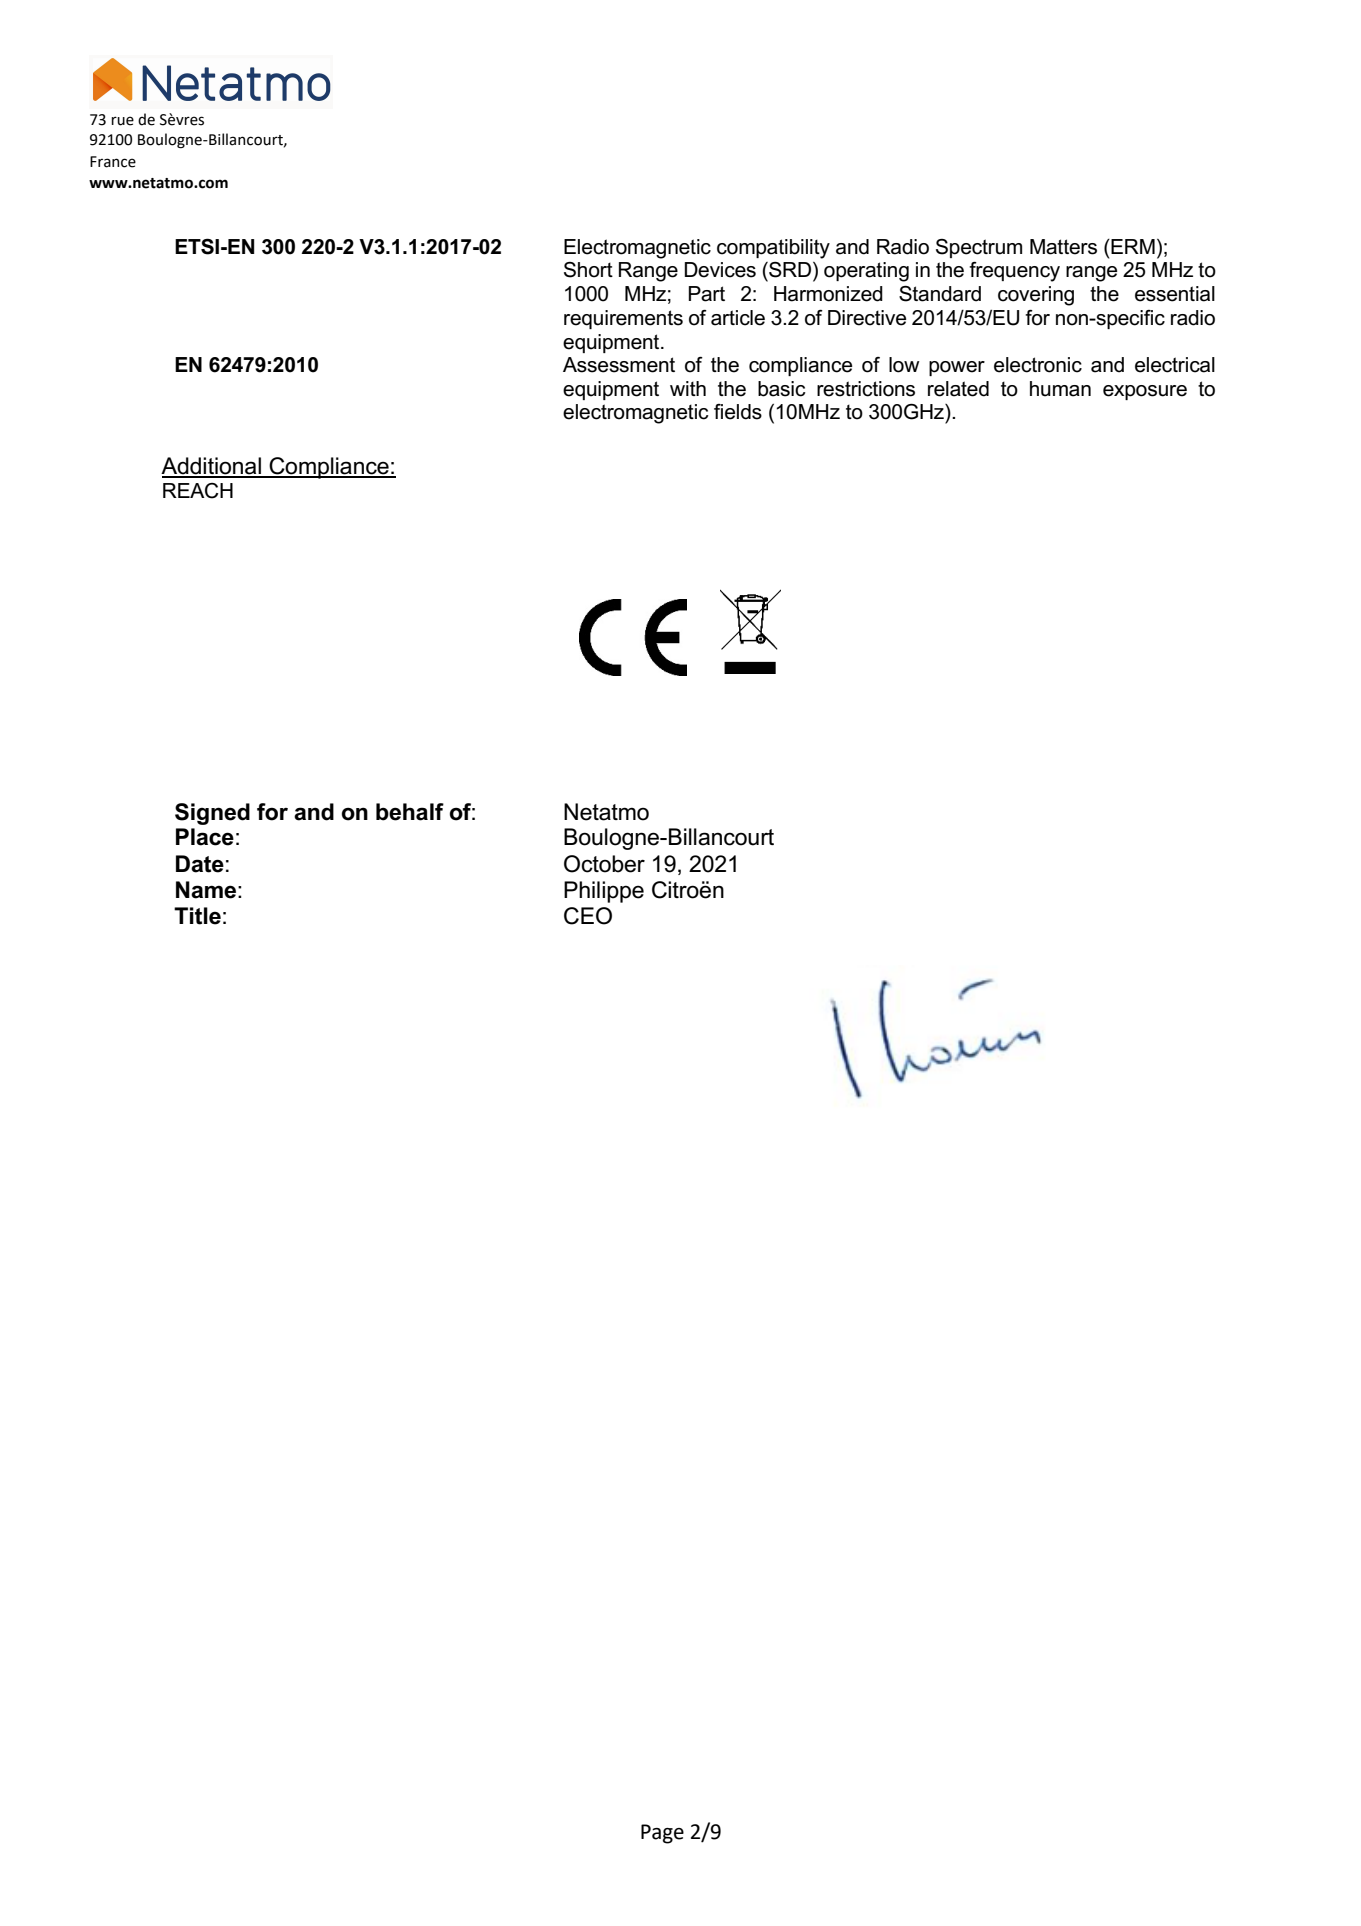 This page has width=1361, height=1926. What do you see at coordinates (197, 916) in the page?
I see `Title` at bounding box center [197, 916].
